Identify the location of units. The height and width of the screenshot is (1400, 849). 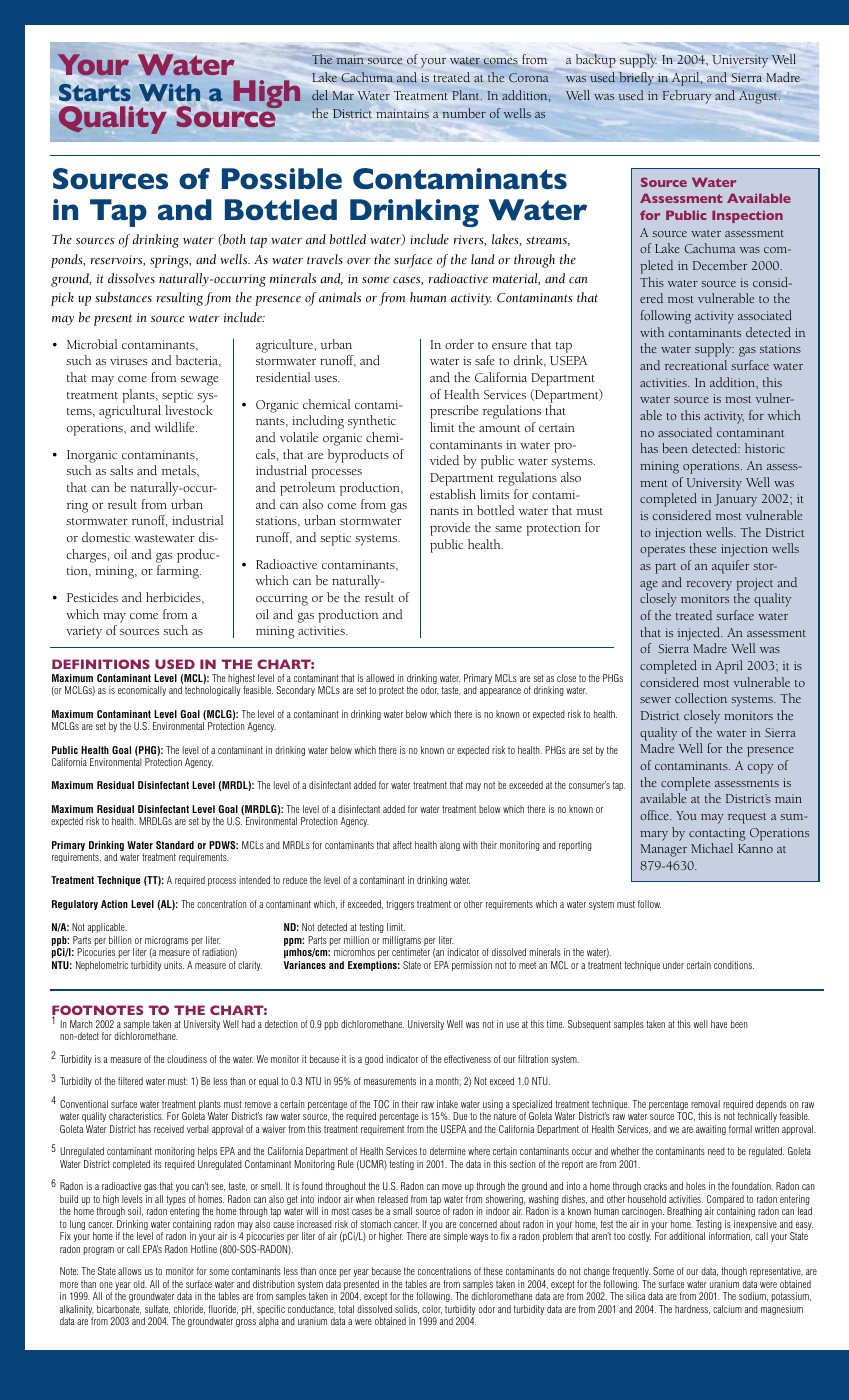
(174, 965).
